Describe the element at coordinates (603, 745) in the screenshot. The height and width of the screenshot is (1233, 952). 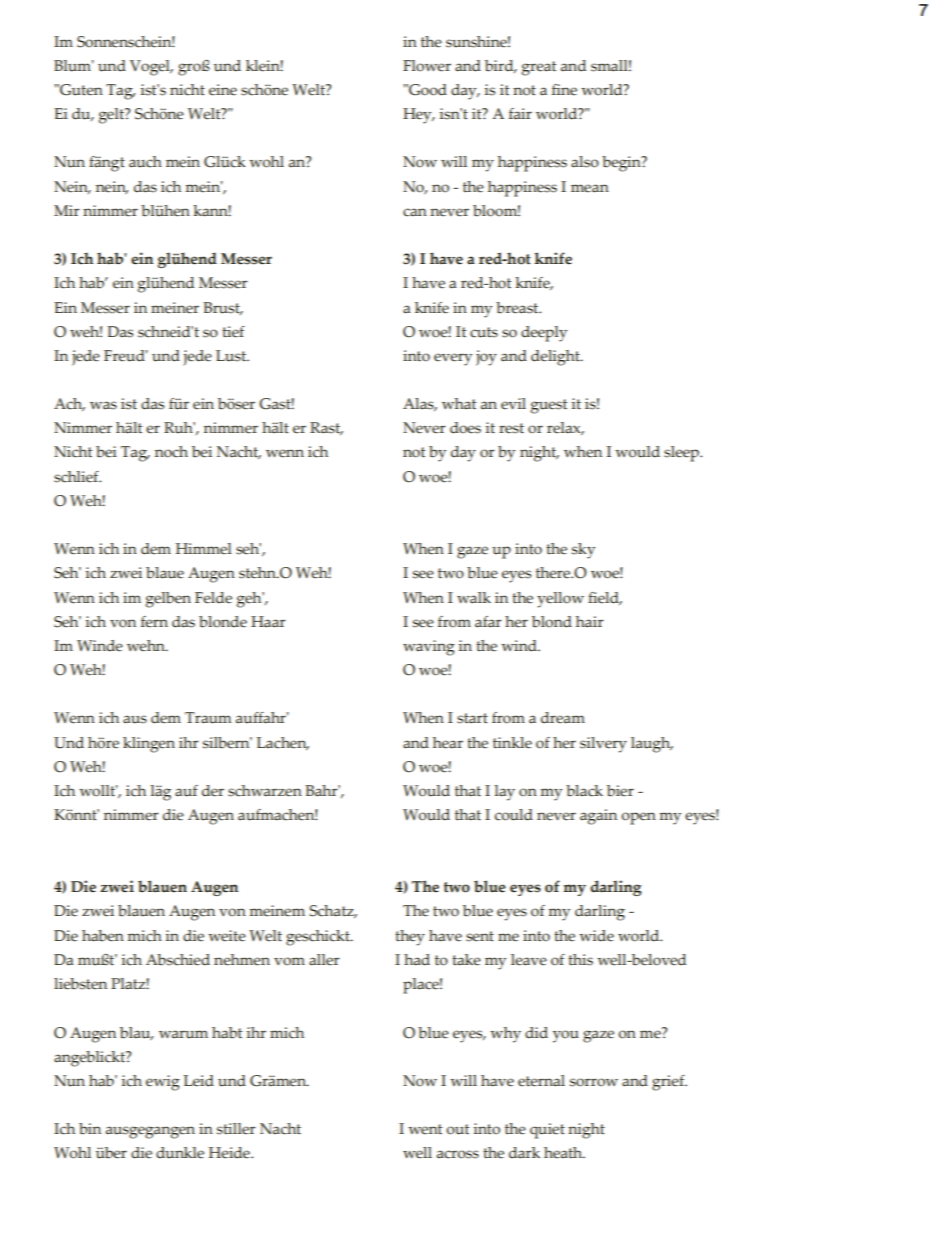
I see `silvery` at that location.
